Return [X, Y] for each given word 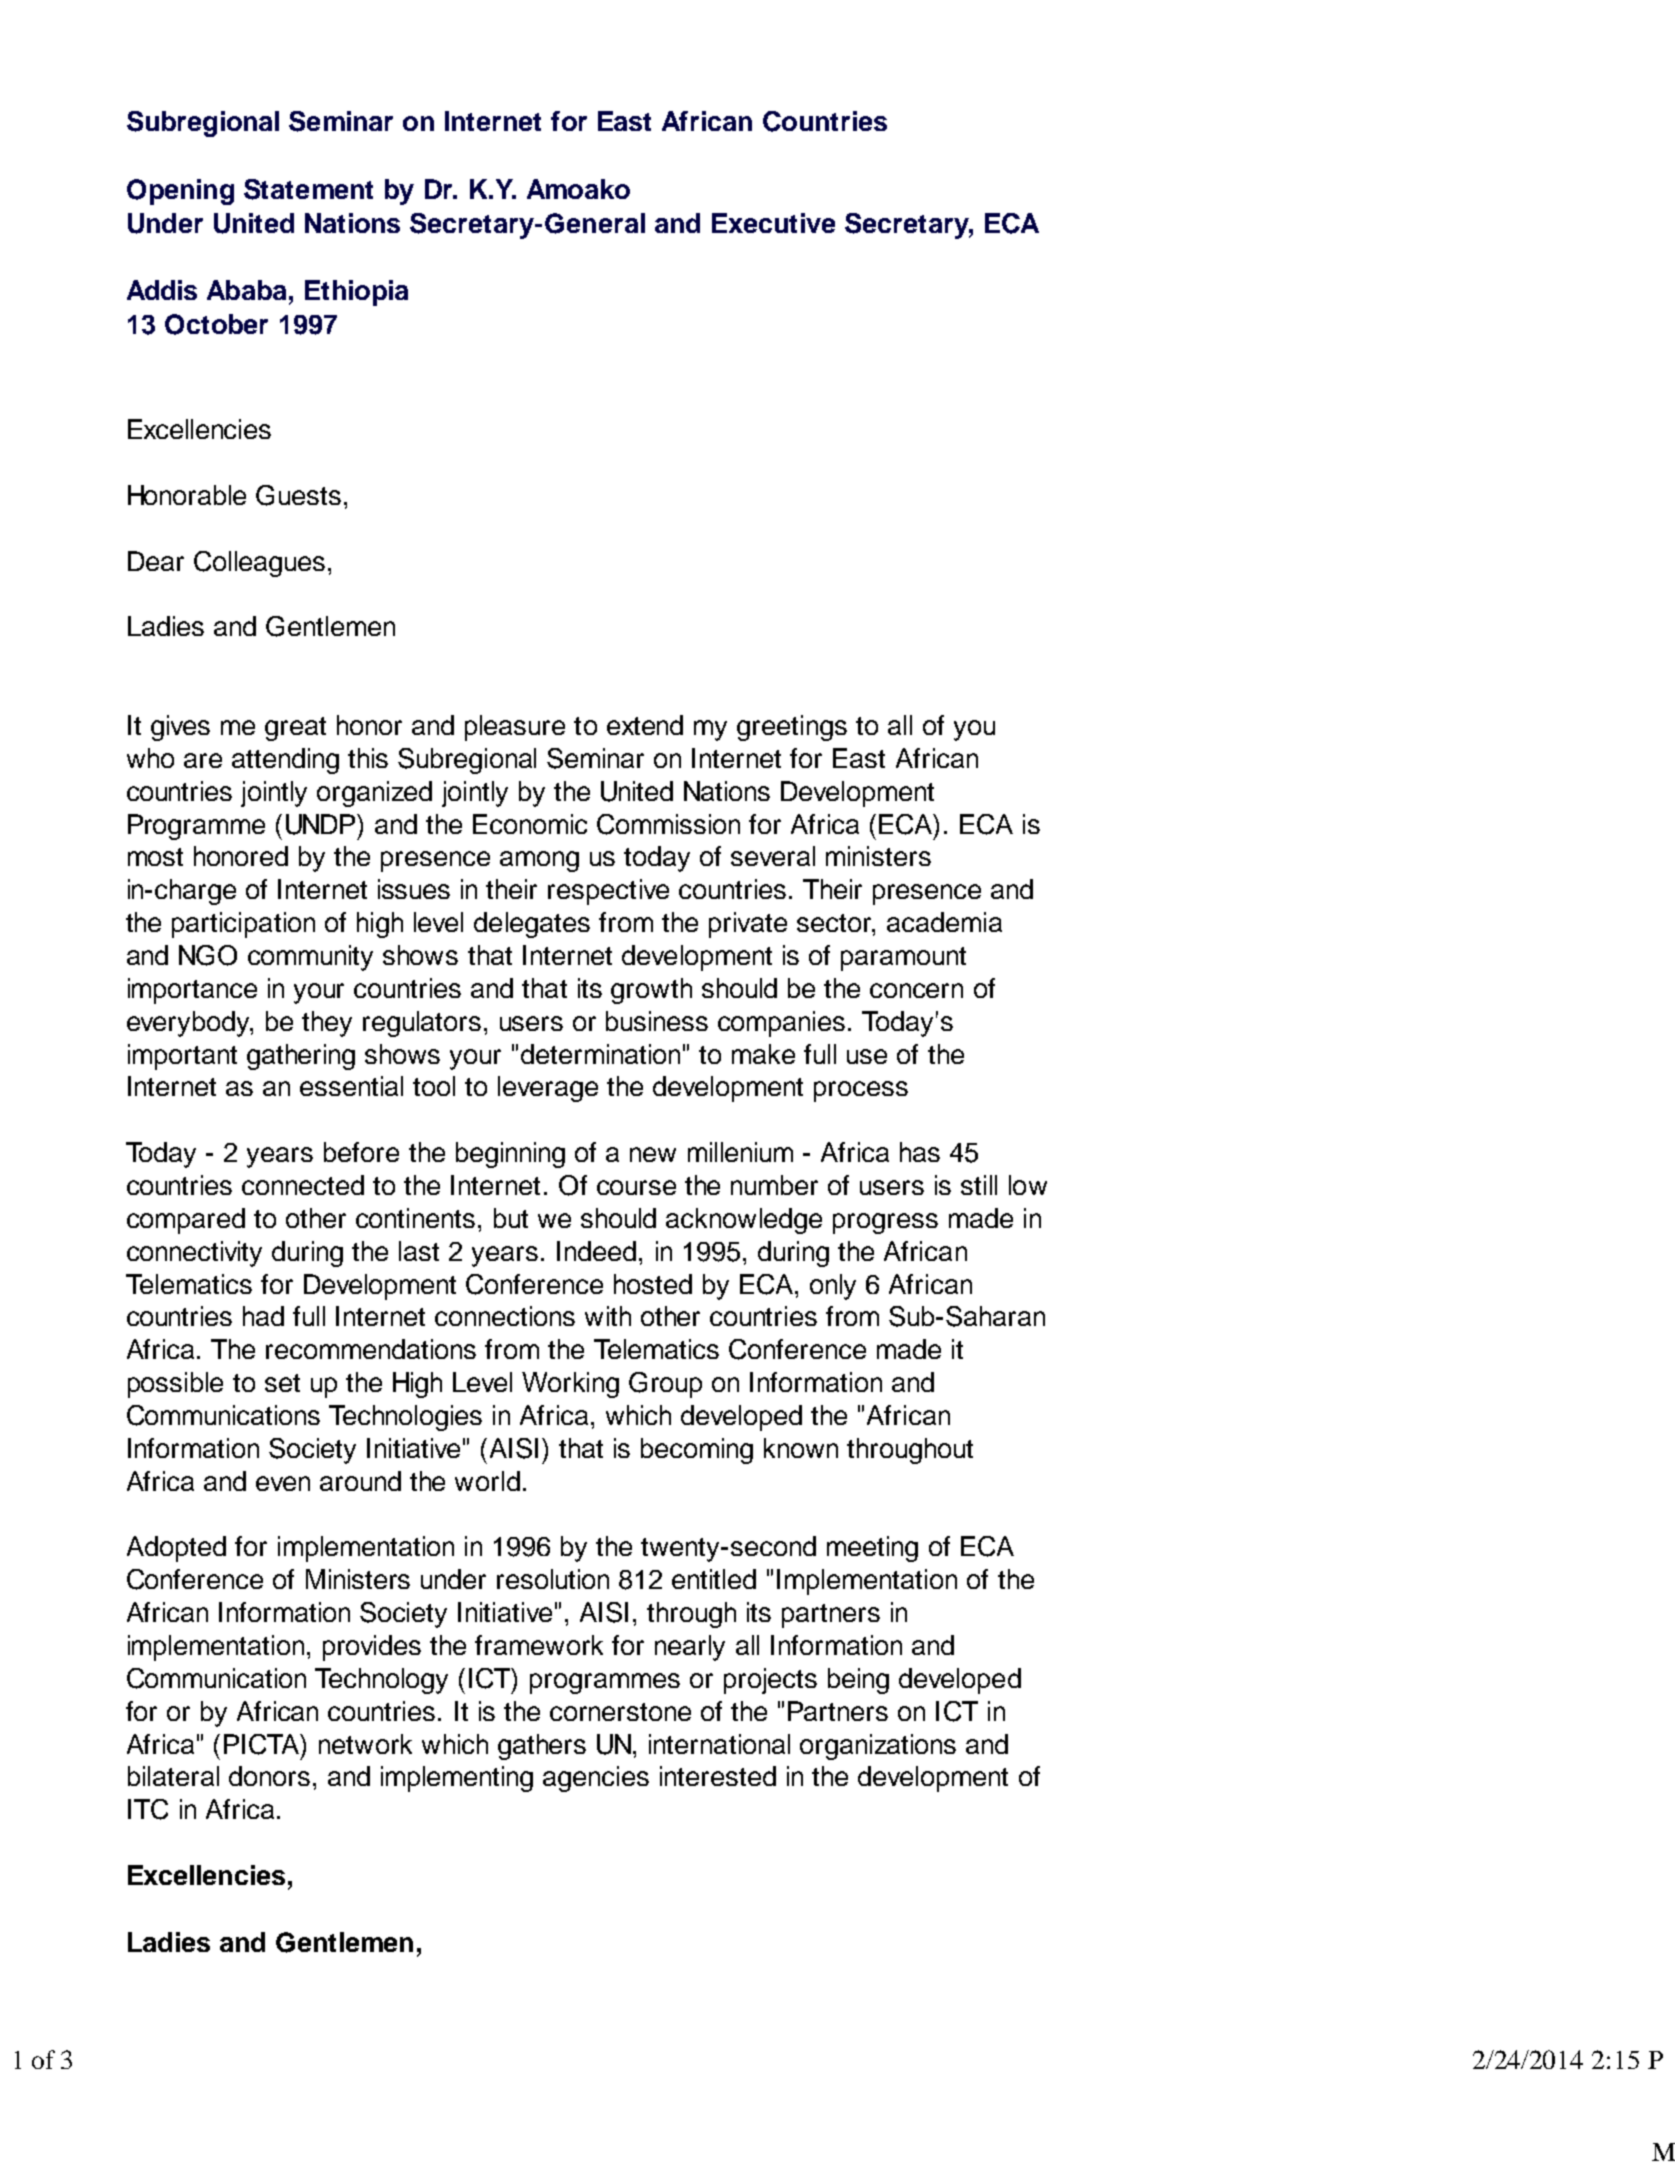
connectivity [194, 1254]
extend [645, 725]
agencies [596, 1779]
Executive [773, 223]
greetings [792, 728]
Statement [308, 189]
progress [885, 1223]
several [773, 856]
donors [269, 1776]
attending [285, 761]
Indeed [596, 1251]
